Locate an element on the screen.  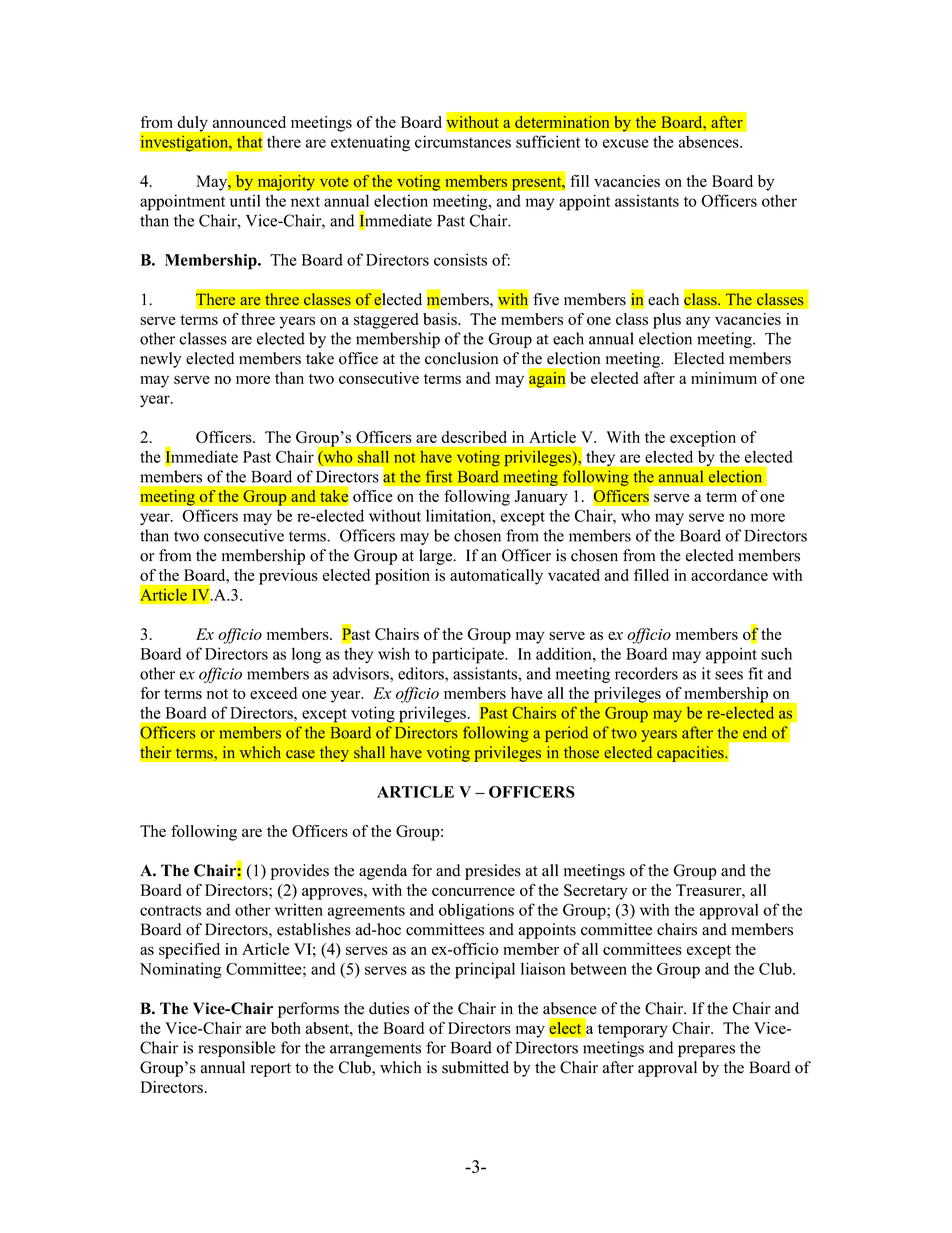
Secretary is located at coordinates (596, 892).
